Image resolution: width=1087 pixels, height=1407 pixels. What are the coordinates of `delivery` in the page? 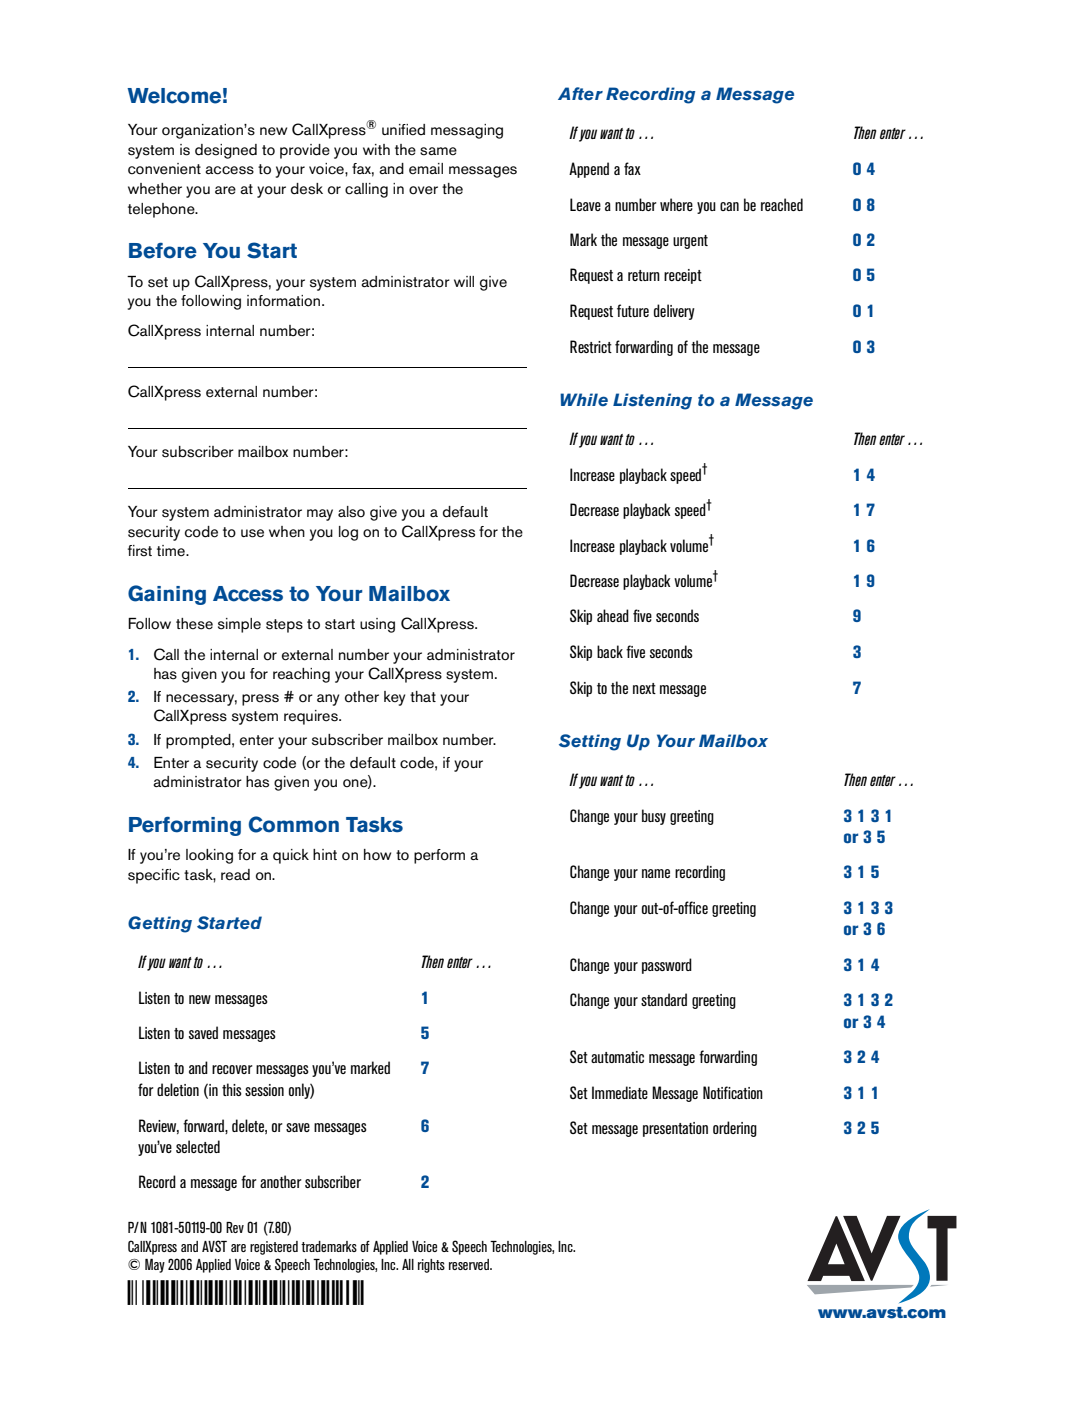 It's located at (674, 312).
